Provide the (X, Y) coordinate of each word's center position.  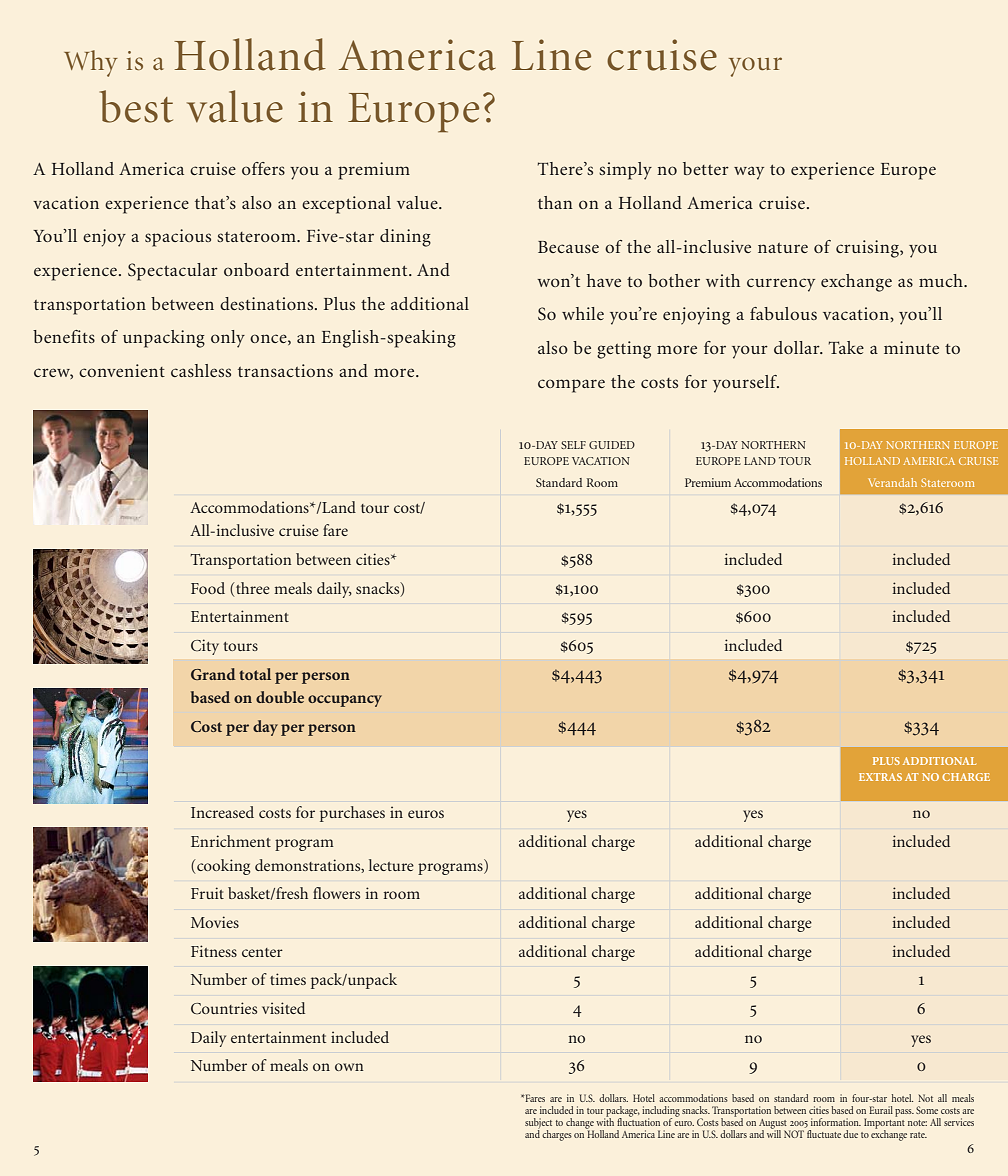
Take (846, 347)
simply (625, 171)
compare (571, 386)
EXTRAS (880, 777)
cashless (201, 370)
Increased (222, 812)
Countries (224, 1008)
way (749, 173)
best (136, 106)
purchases (352, 814)
